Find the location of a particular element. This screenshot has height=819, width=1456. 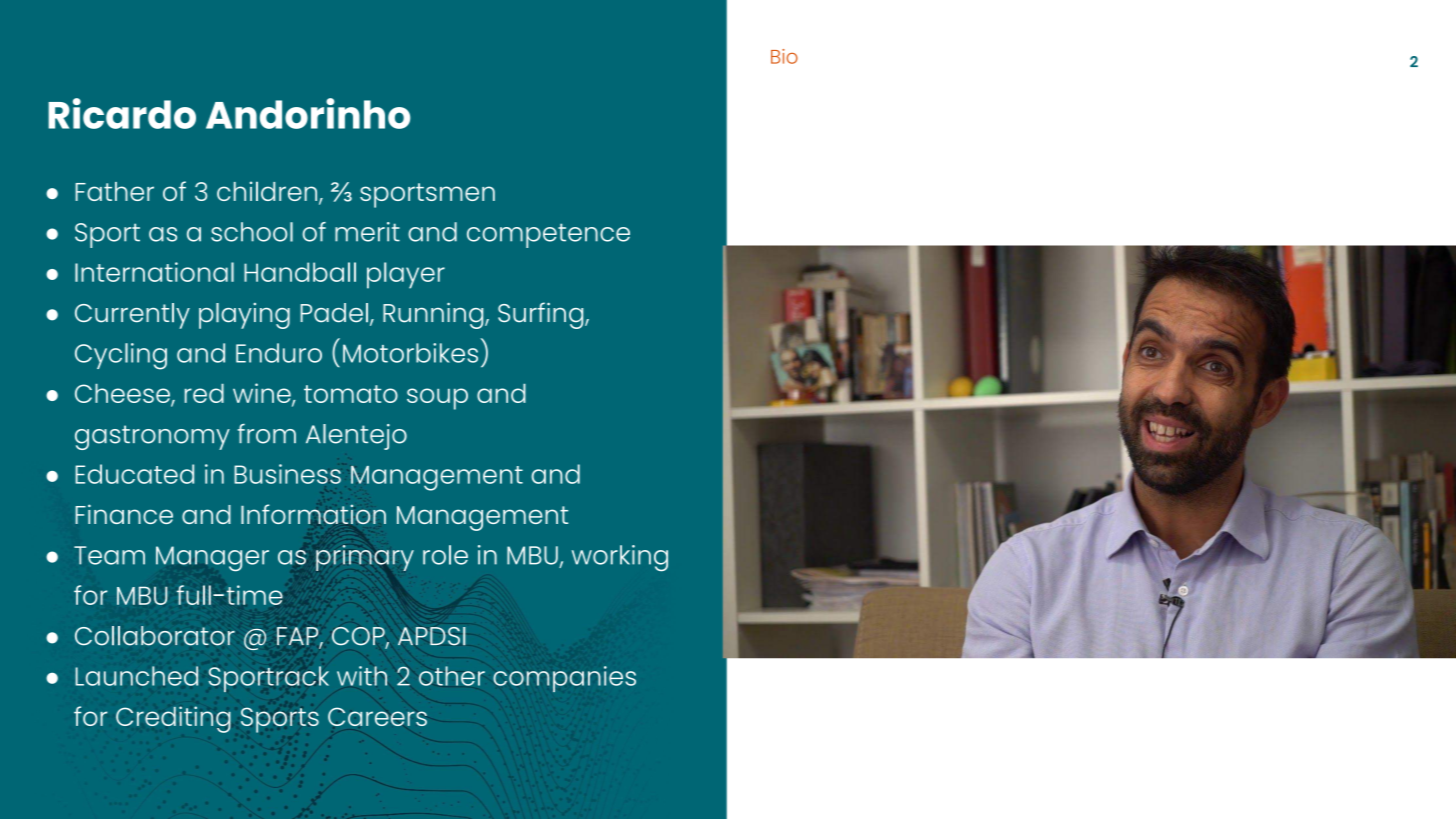

working is located at coordinates (620, 558).
